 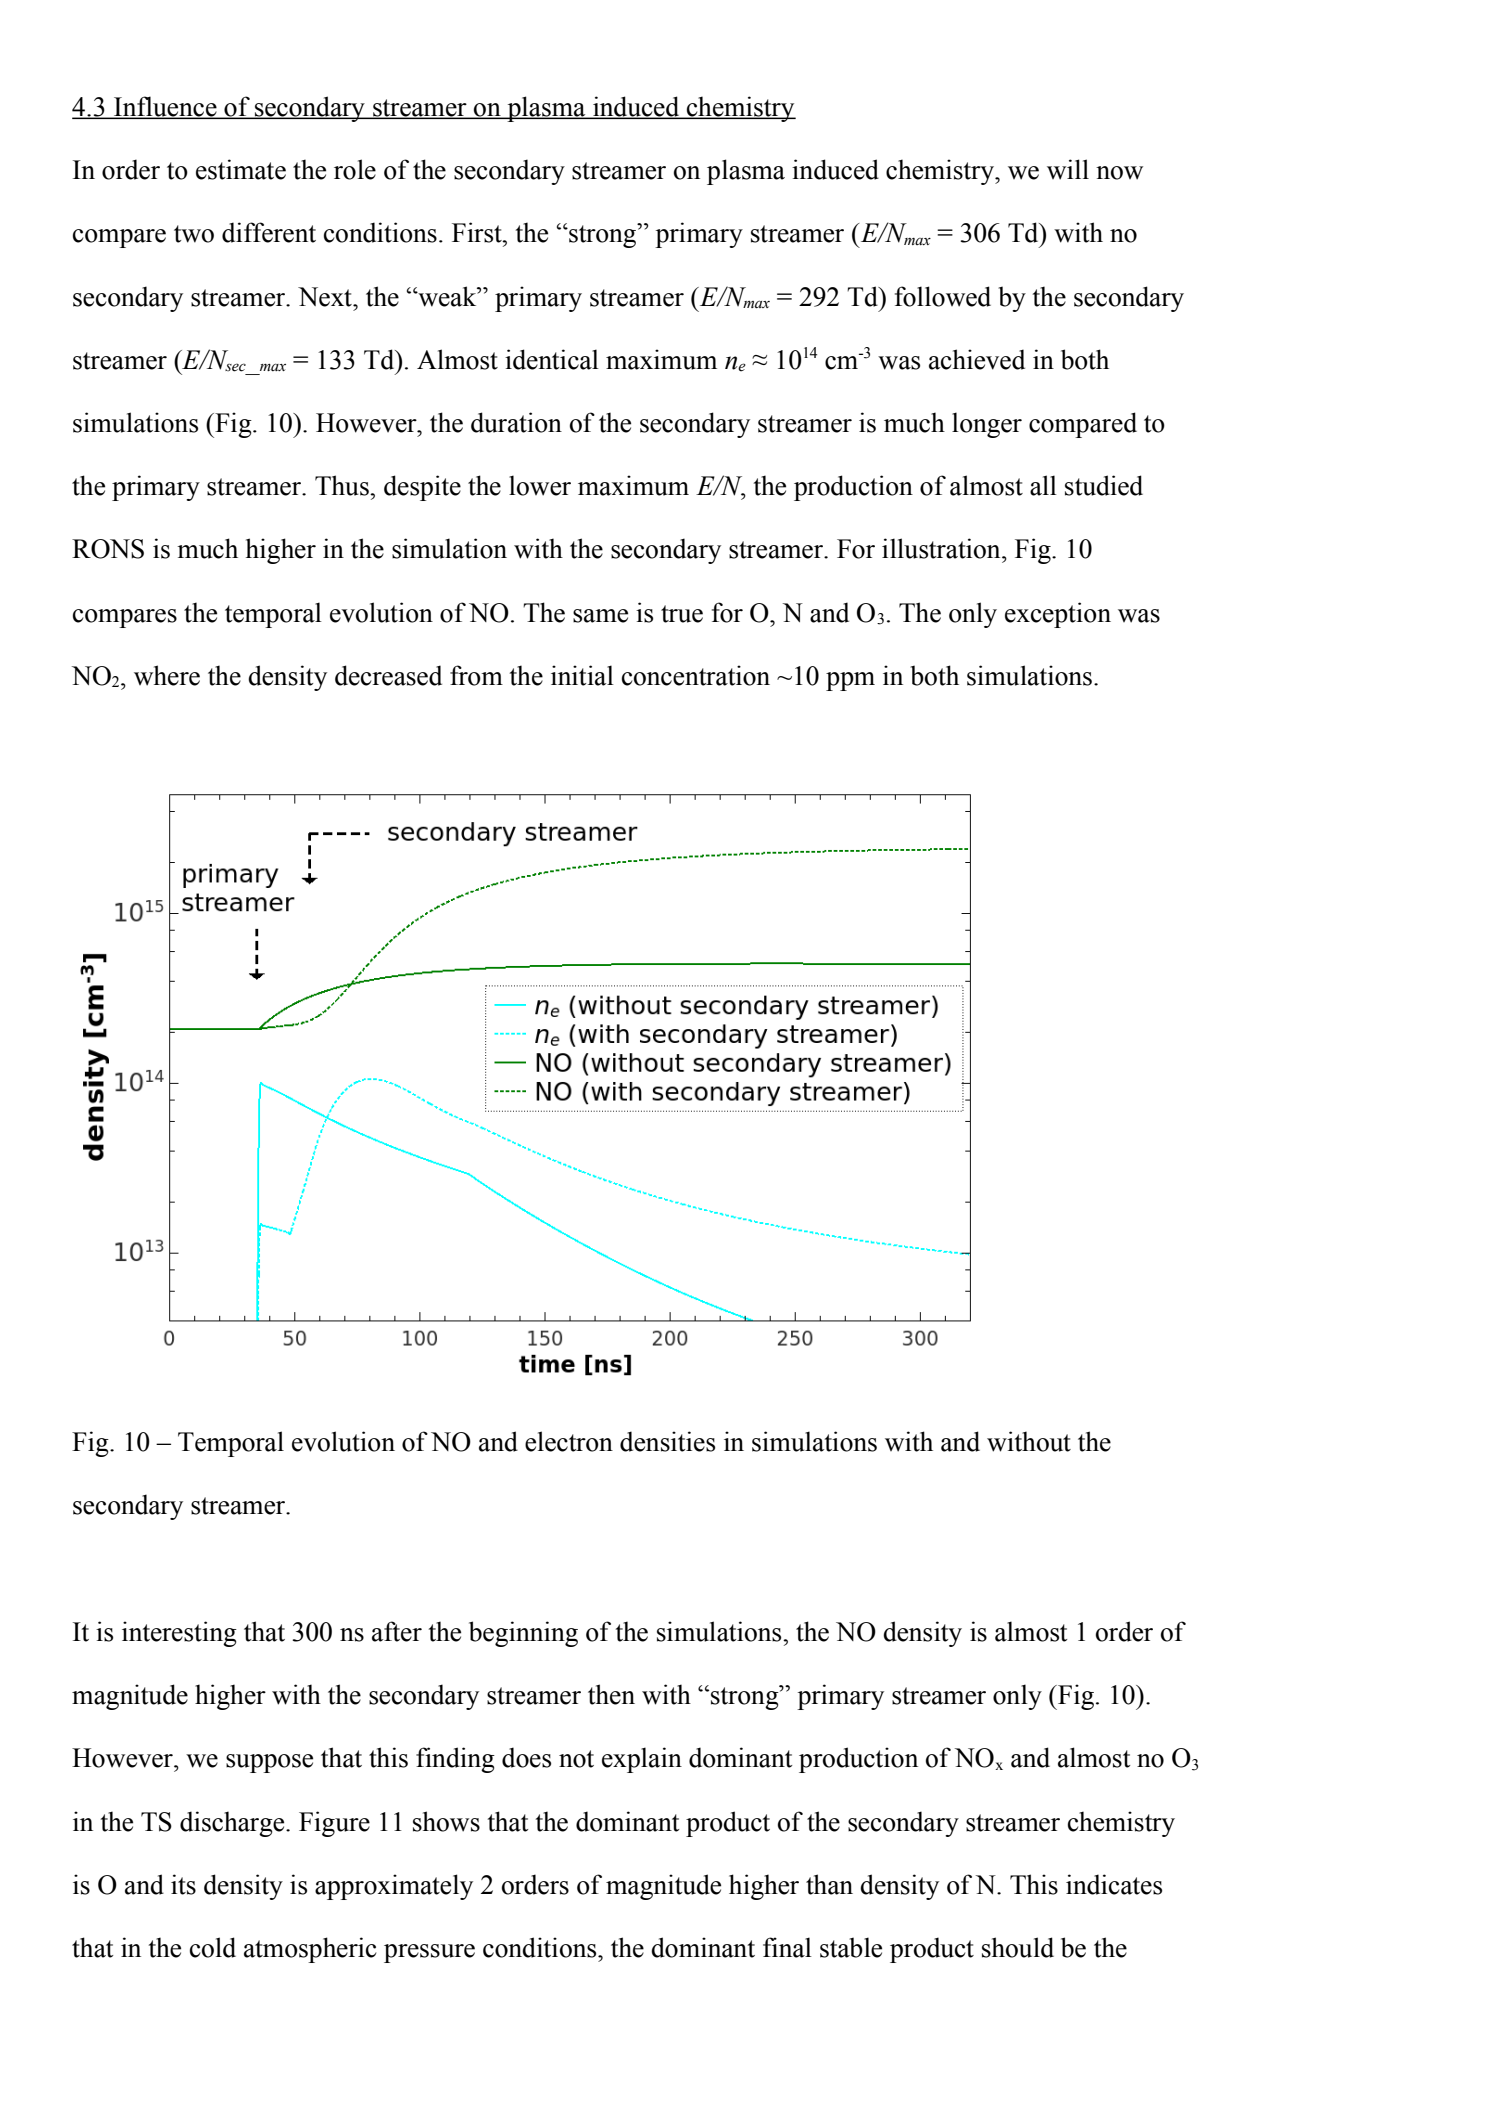 I want to click on densities, so click(x=667, y=1441).
